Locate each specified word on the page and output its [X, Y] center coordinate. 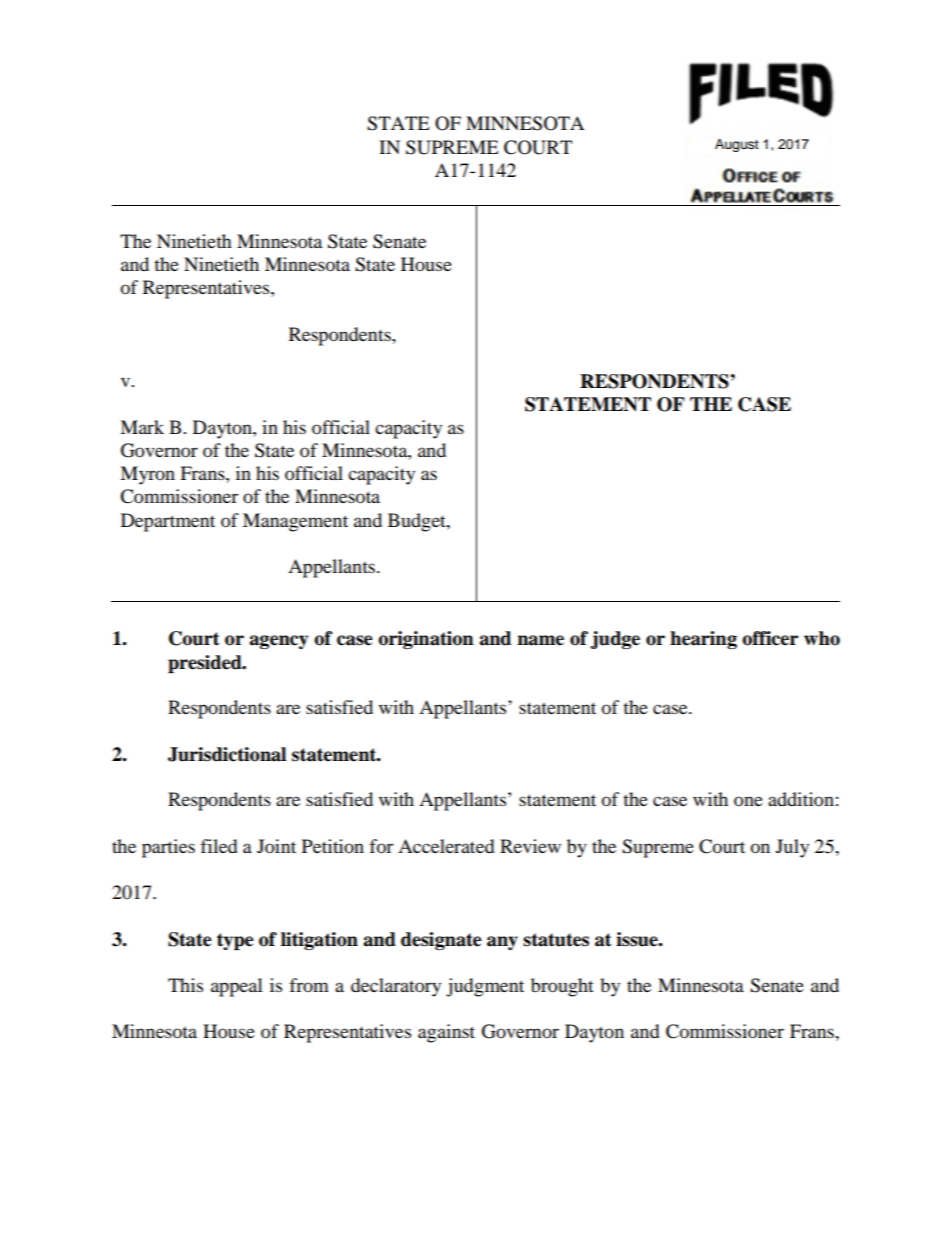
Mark [142, 427]
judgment [485, 987]
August [737, 145]
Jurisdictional [227, 754]
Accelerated [446, 846]
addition [801, 799]
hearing [703, 640]
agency [279, 642]
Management [295, 522]
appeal [237, 987]
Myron [147, 475]
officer [770, 638]
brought [562, 987]
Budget [418, 522]
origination [426, 640]
